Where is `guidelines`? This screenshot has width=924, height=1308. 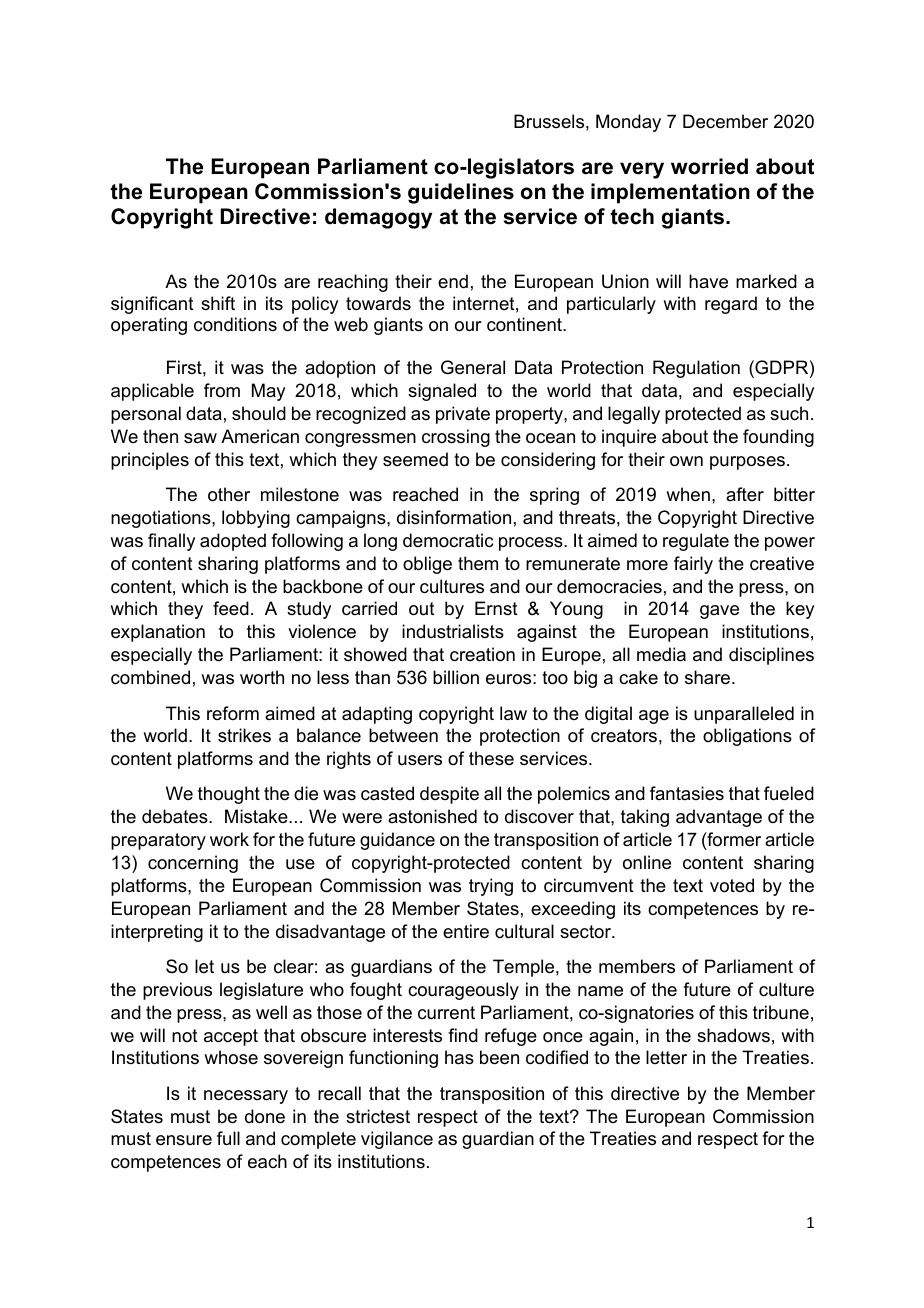
guidelines is located at coordinates (461, 193).
